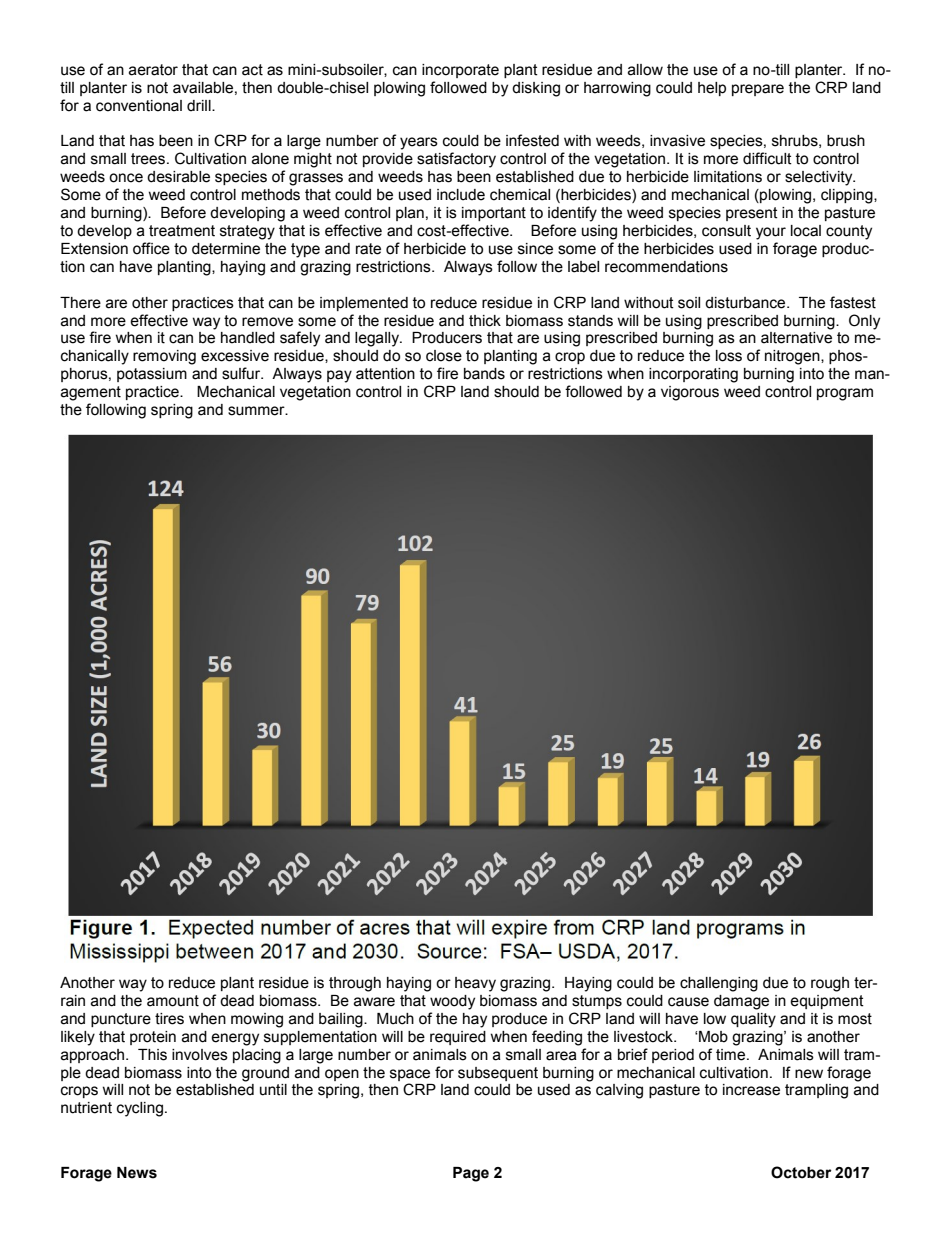  What do you see at coordinates (471, 1174) in the image?
I see `Page` at bounding box center [471, 1174].
